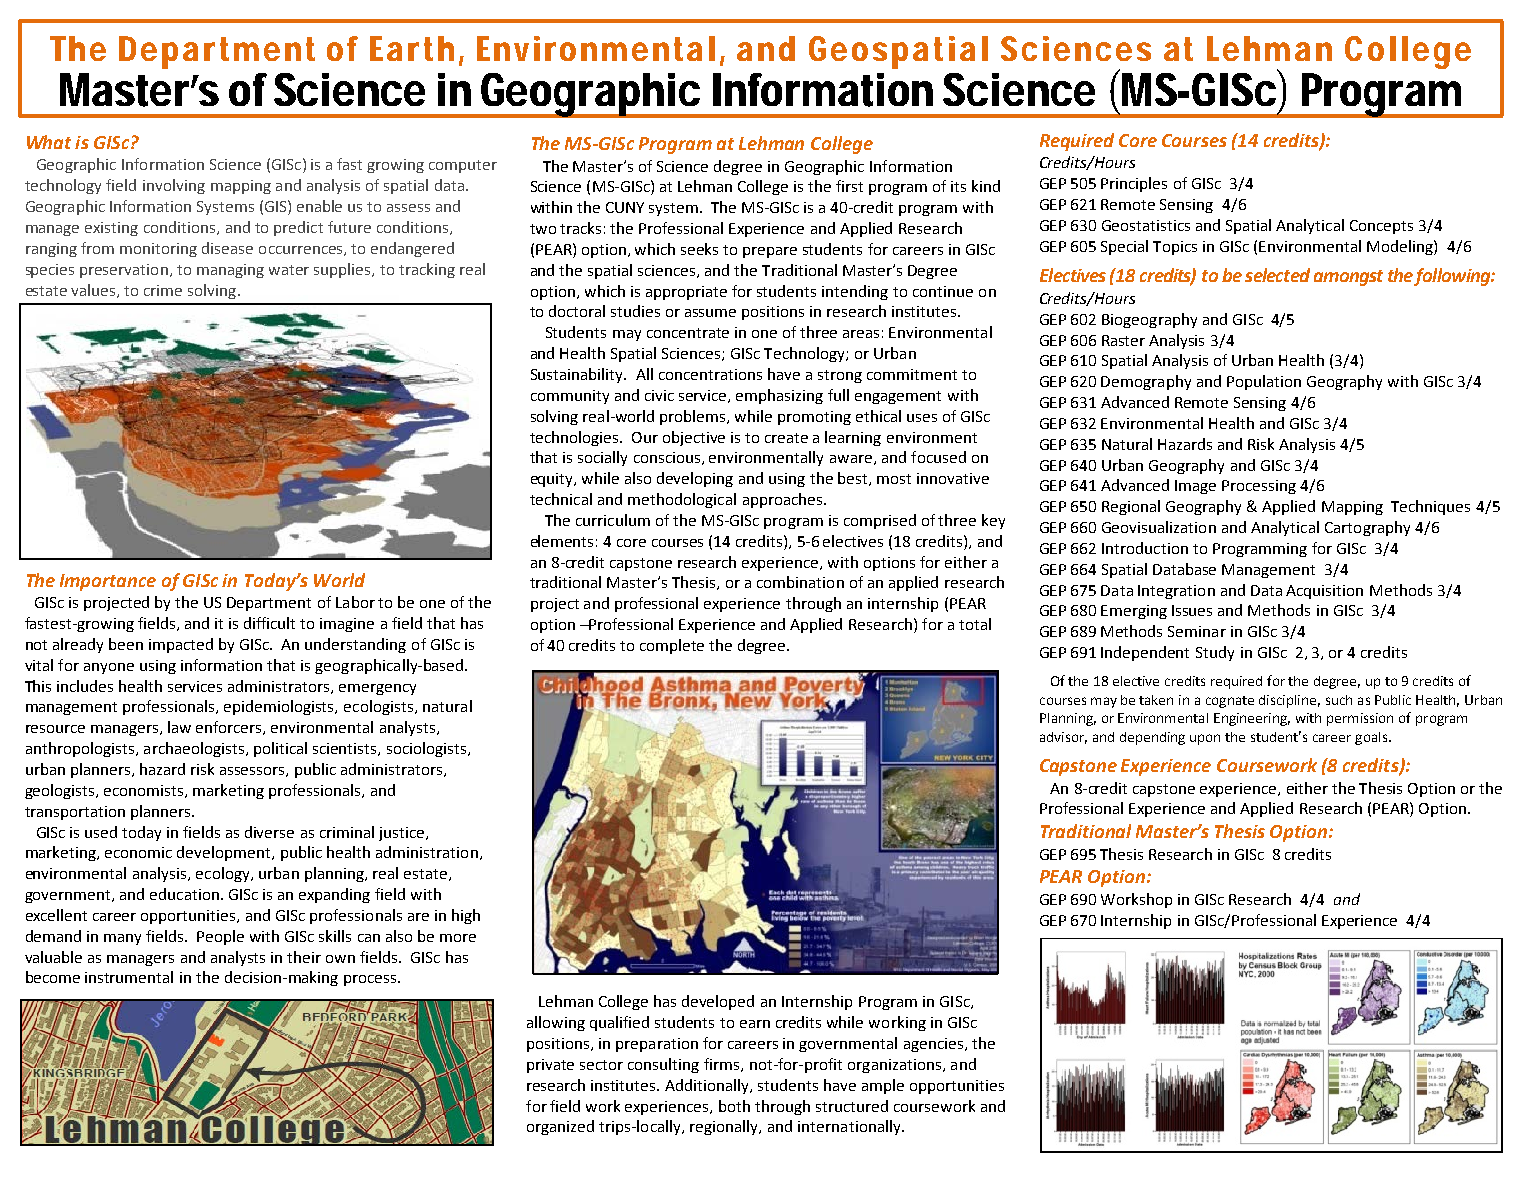  I want to click on instrumental, so click(129, 977).
